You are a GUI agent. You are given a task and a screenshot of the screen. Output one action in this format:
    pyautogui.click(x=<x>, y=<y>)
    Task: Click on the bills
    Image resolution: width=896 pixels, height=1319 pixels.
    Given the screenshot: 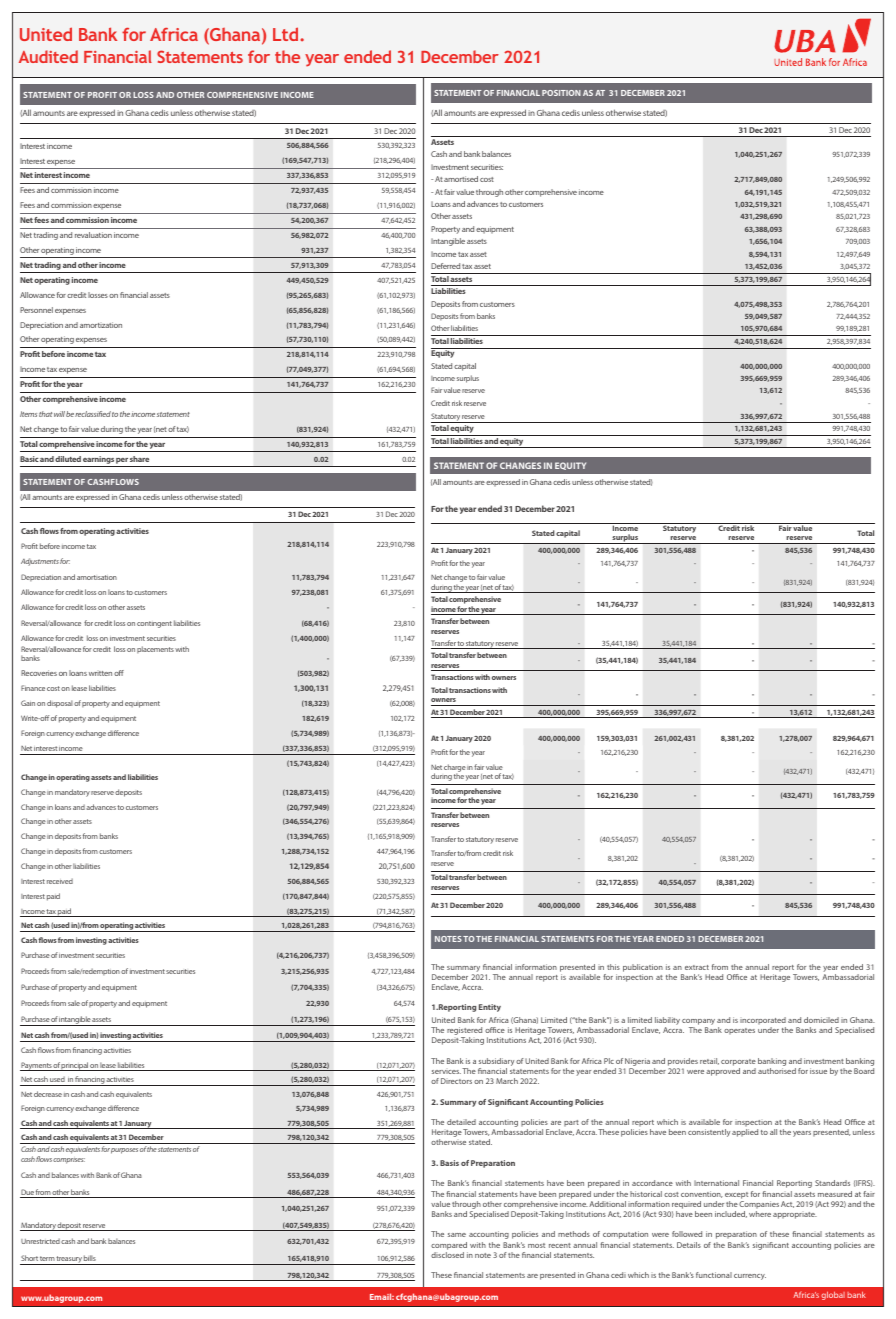 What is the action you would take?
    pyautogui.click(x=90, y=1258)
